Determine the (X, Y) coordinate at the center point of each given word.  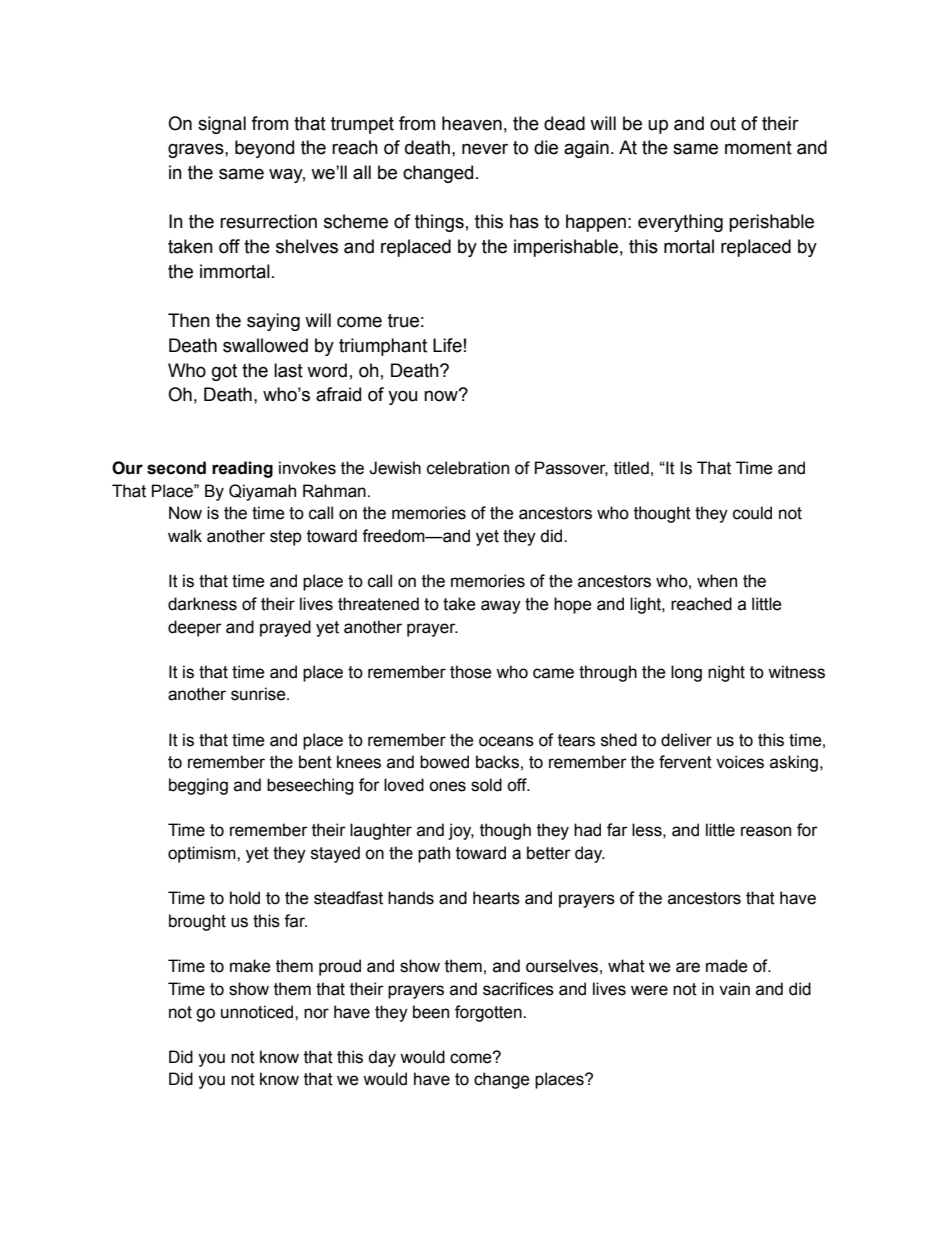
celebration (468, 468)
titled (631, 468)
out (723, 124)
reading (242, 469)
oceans (506, 741)
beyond (264, 149)
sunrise (259, 694)
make (250, 966)
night (726, 673)
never (485, 149)
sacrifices (518, 989)
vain (734, 989)
